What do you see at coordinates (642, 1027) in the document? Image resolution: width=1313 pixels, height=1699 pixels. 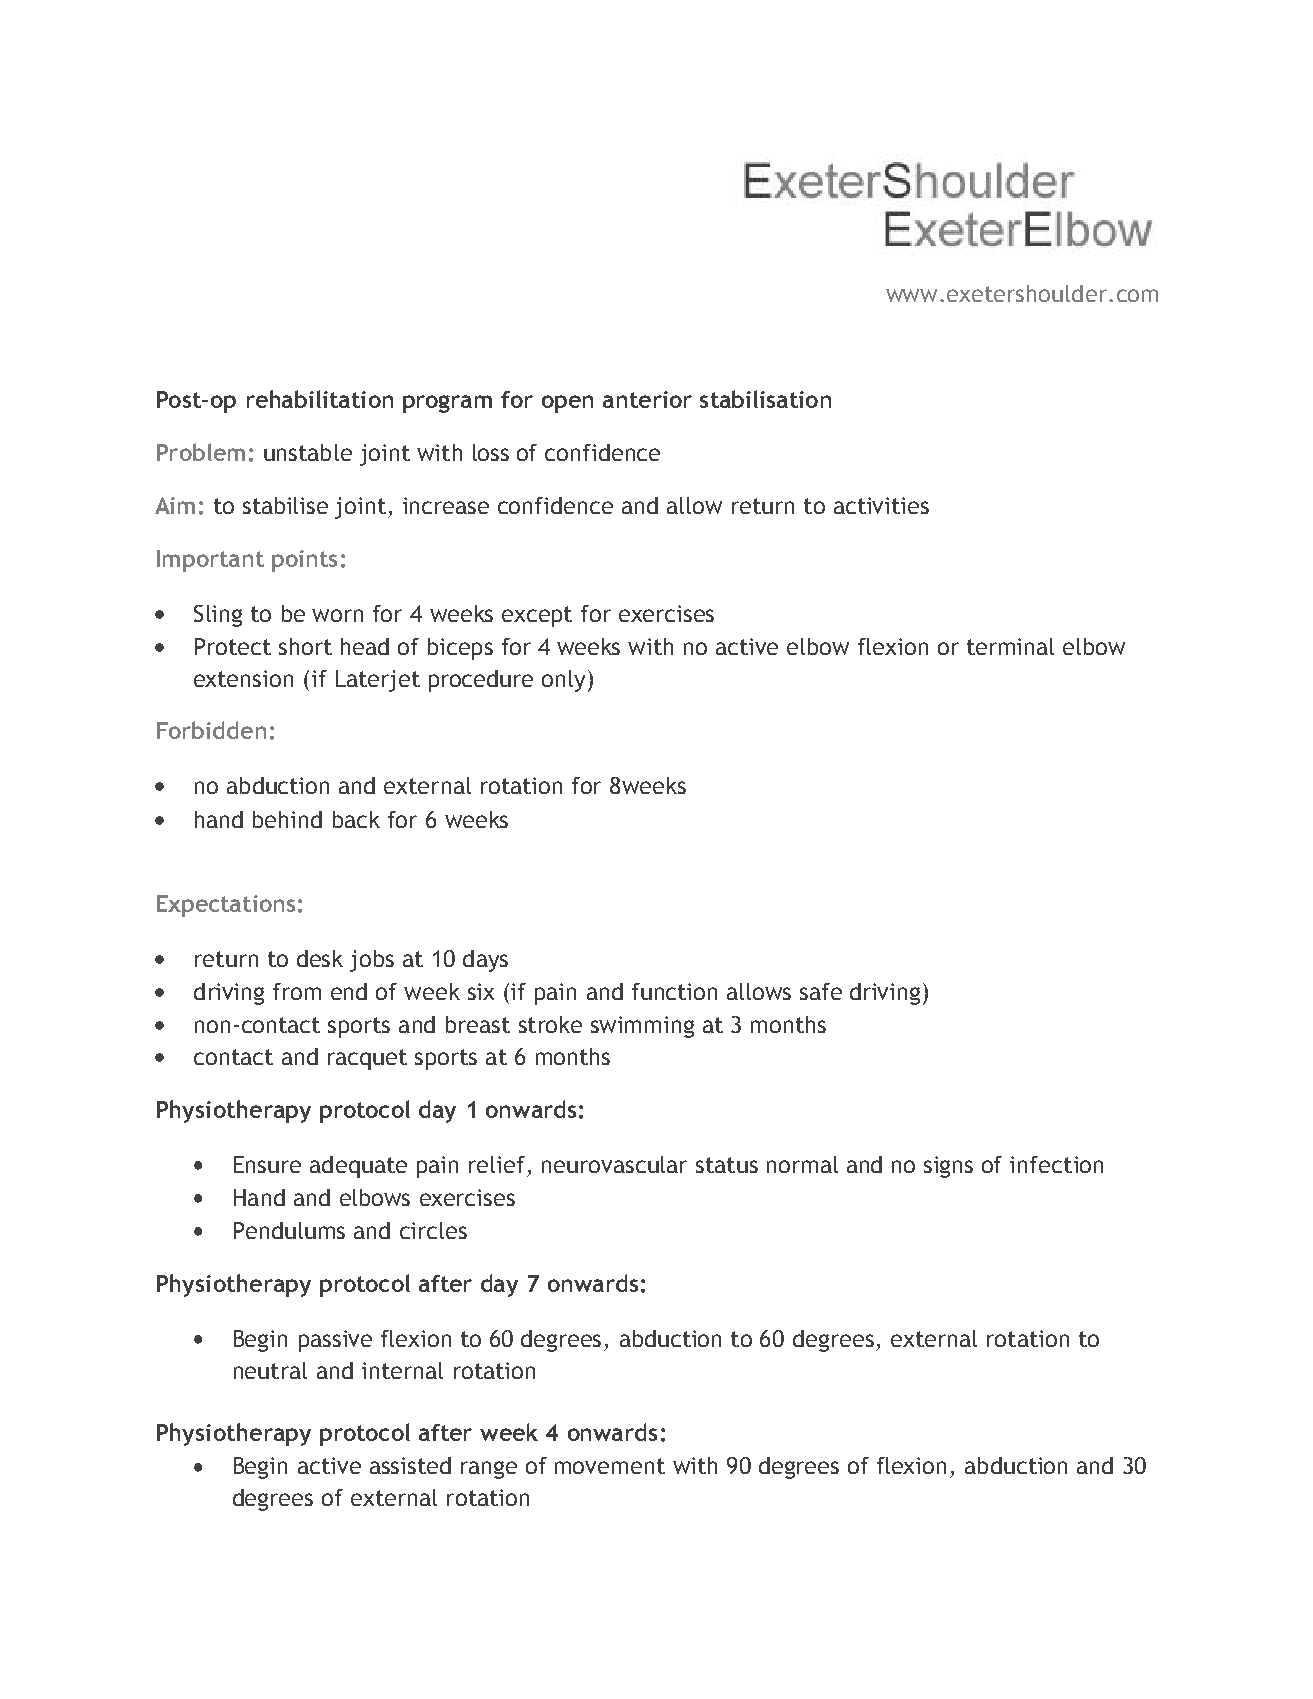 I see `swimming` at bounding box center [642, 1027].
